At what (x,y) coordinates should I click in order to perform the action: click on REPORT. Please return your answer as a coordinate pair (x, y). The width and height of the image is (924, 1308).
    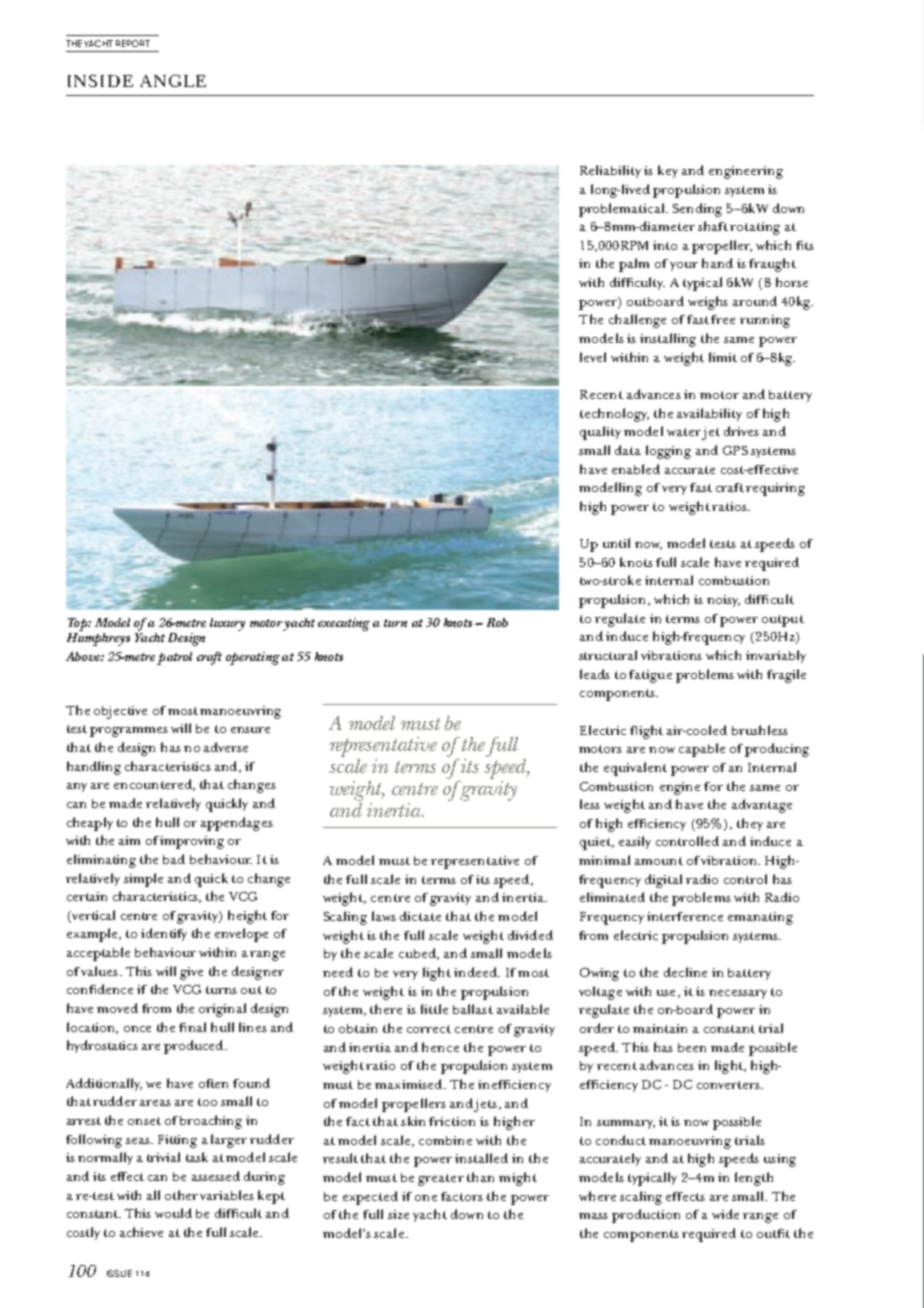
    Looking at the image, I should click on (133, 43).
